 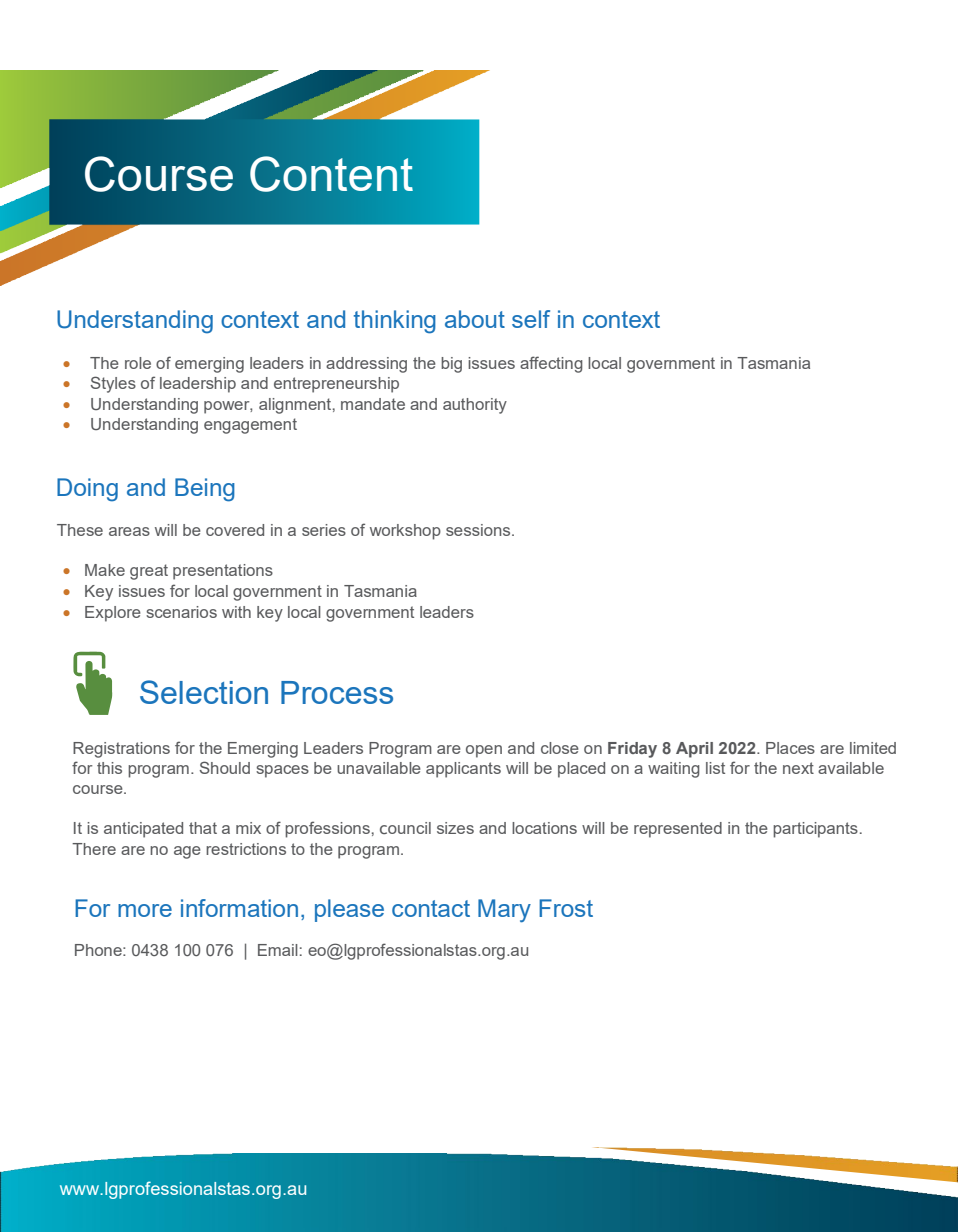 I want to click on authority, so click(x=475, y=406).
